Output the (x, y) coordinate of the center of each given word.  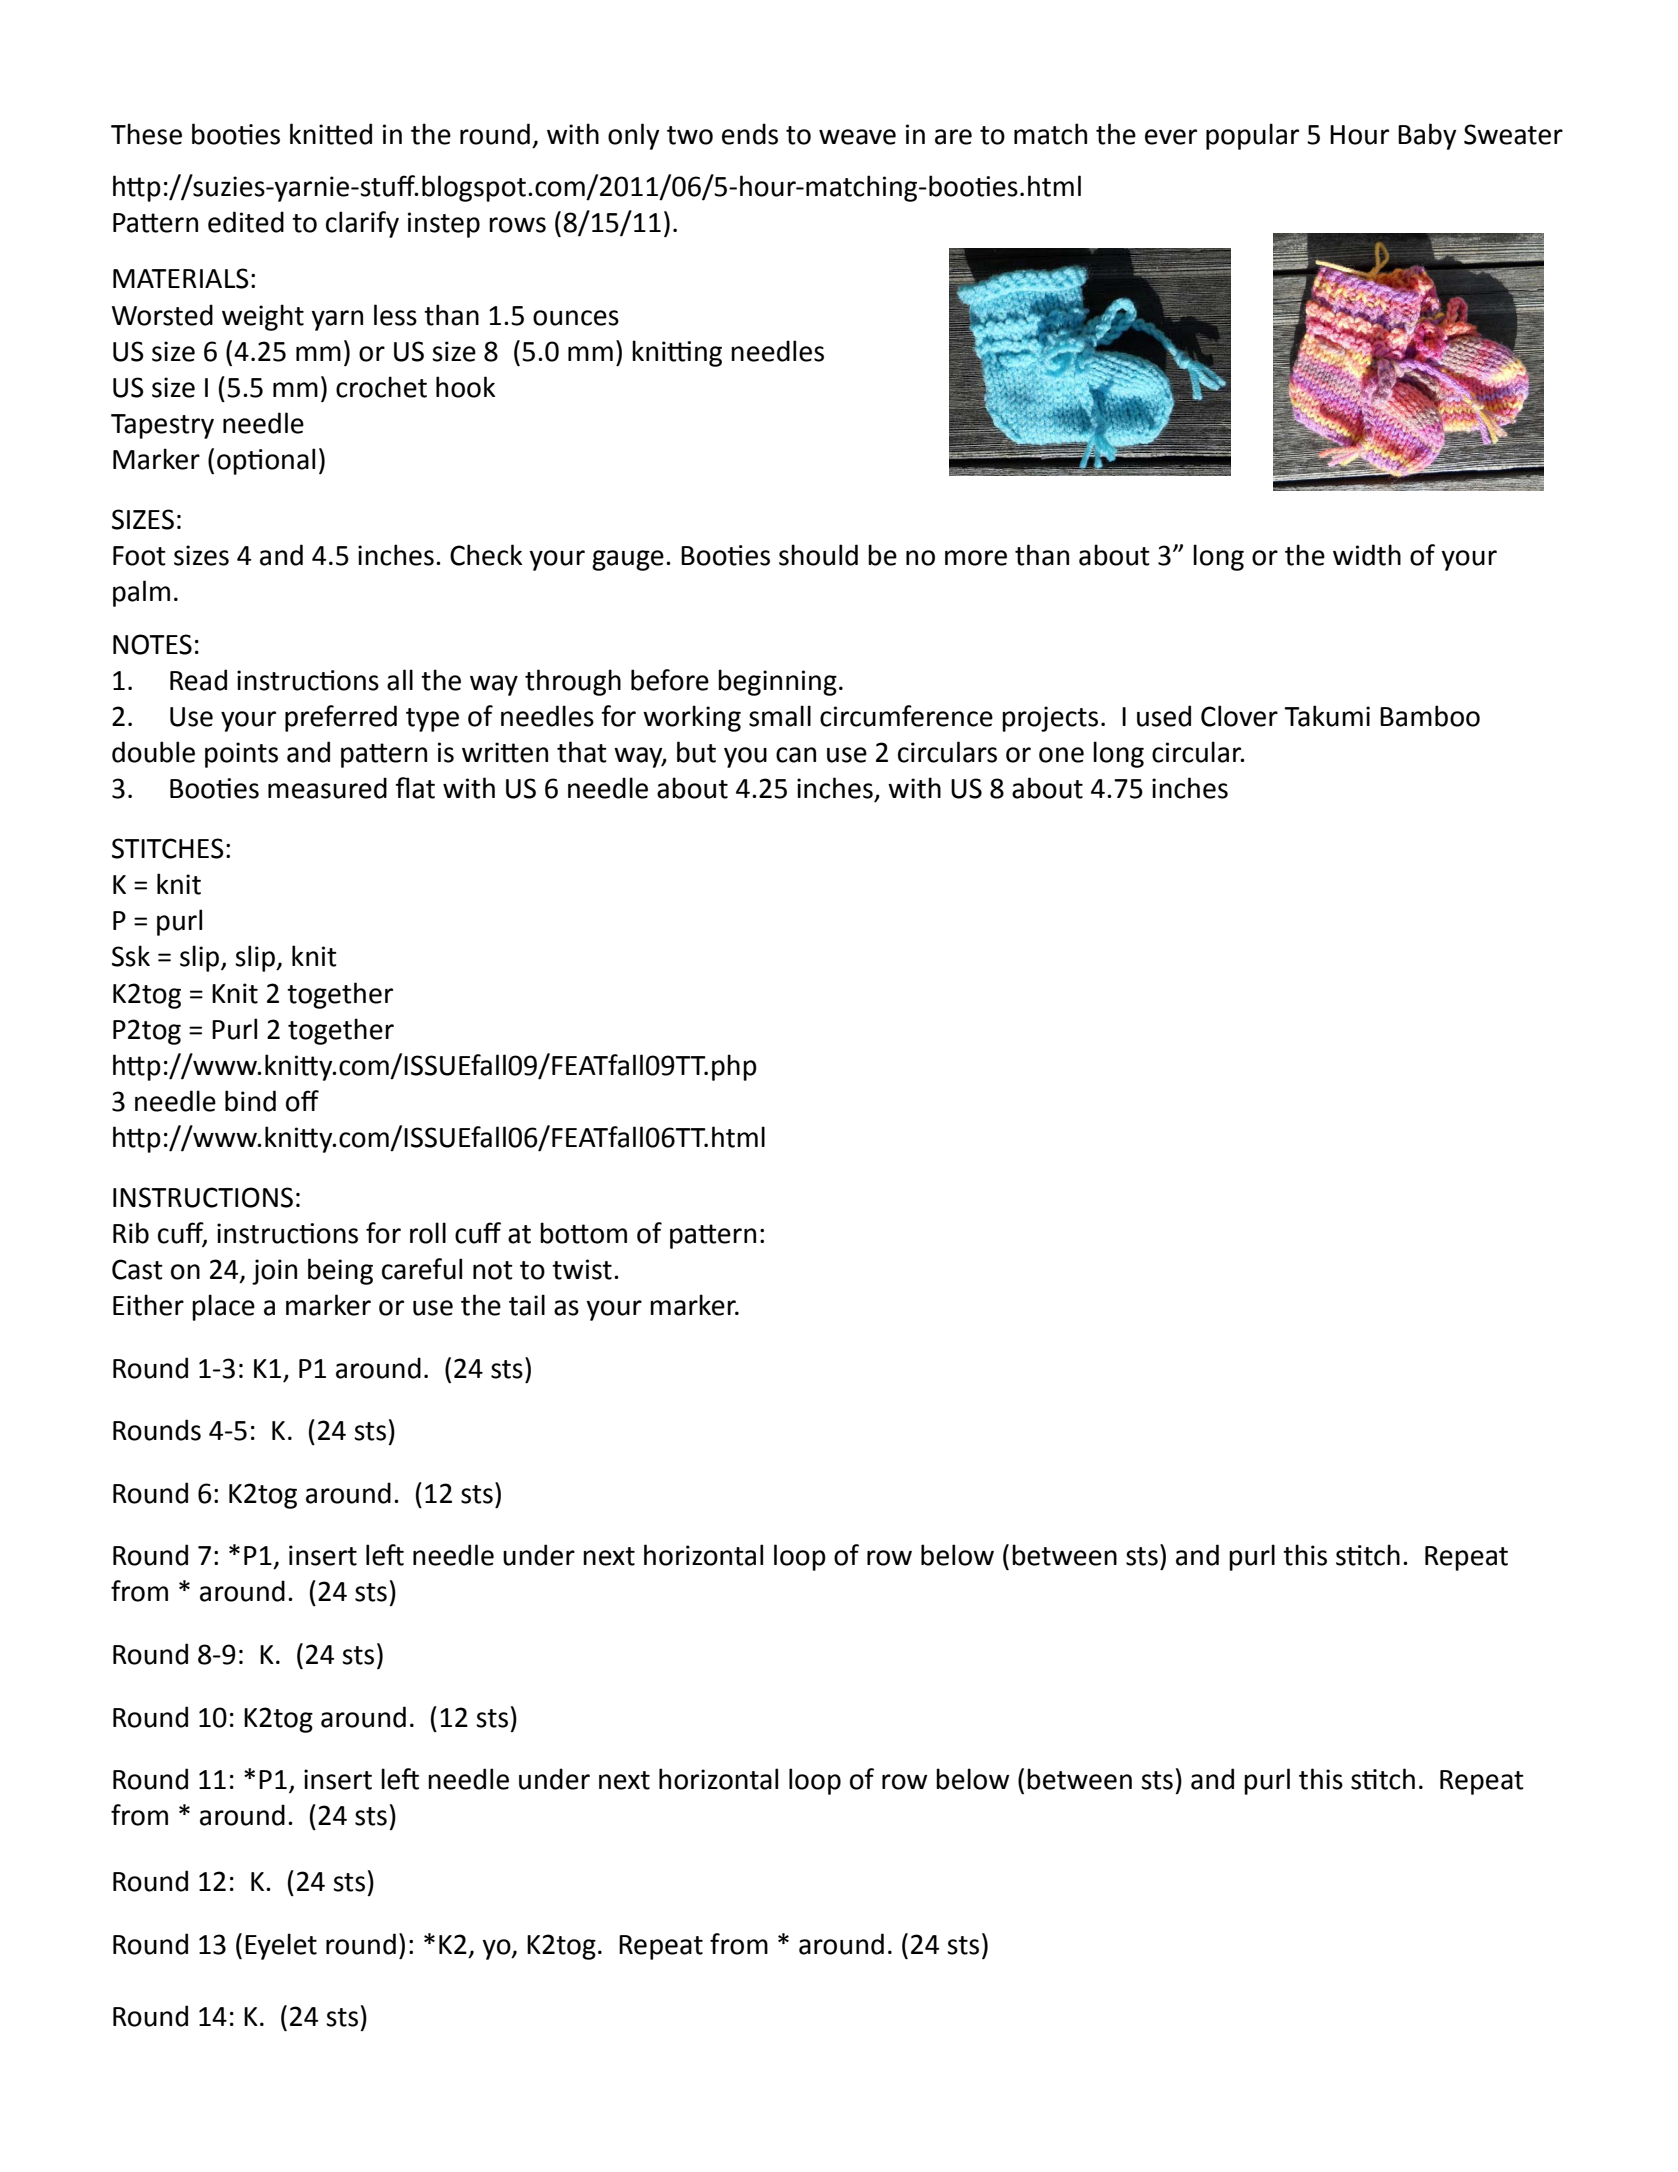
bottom (583, 1233)
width (1367, 555)
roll (428, 1233)
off (302, 1101)
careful (422, 1269)
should (818, 555)
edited (246, 222)
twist (582, 1269)
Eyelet (281, 1946)
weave (857, 137)
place (223, 1307)
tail (527, 1305)
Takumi (1327, 716)
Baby (1427, 136)
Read (198, 680)
